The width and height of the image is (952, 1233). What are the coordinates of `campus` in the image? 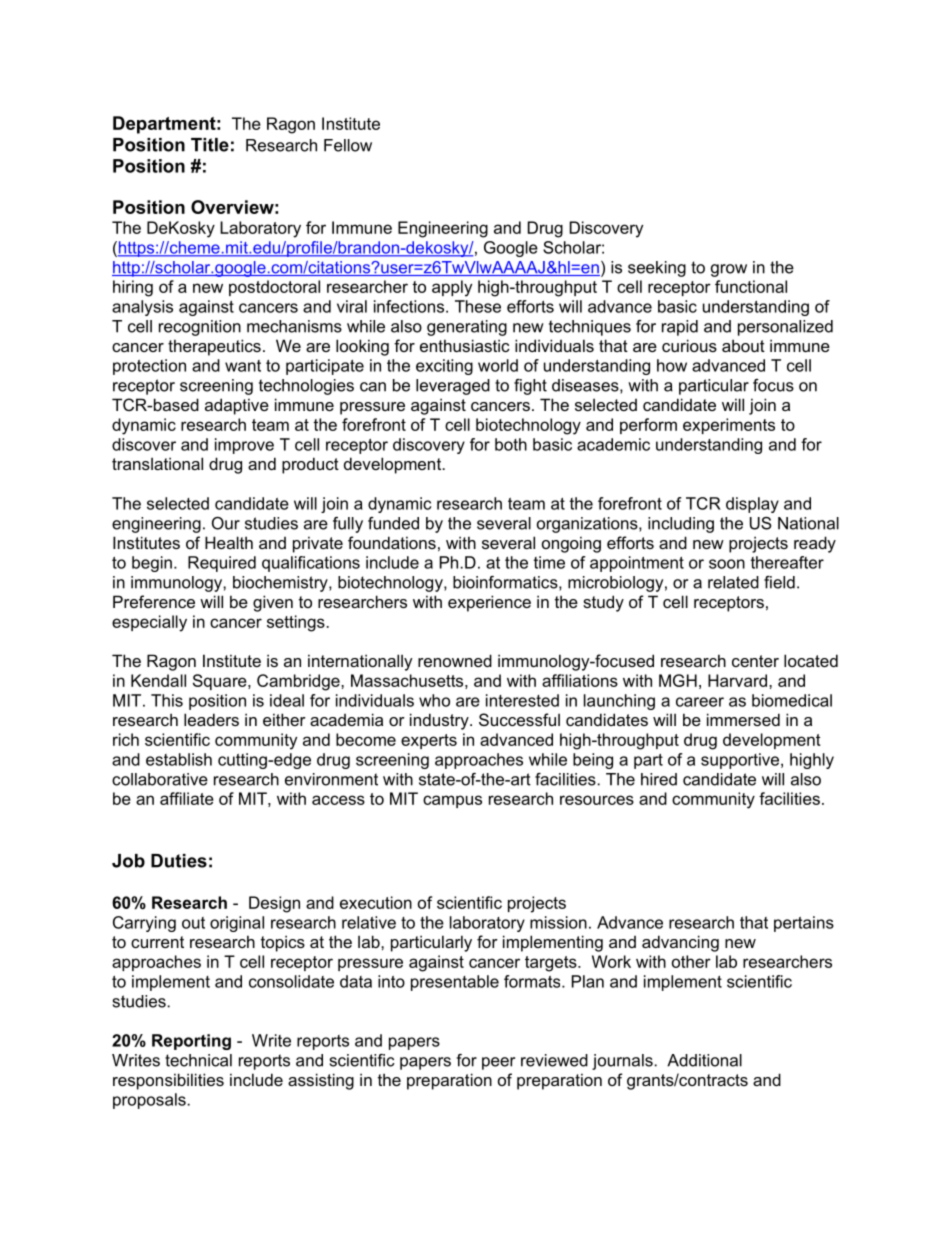 It's located at (452, 801).
